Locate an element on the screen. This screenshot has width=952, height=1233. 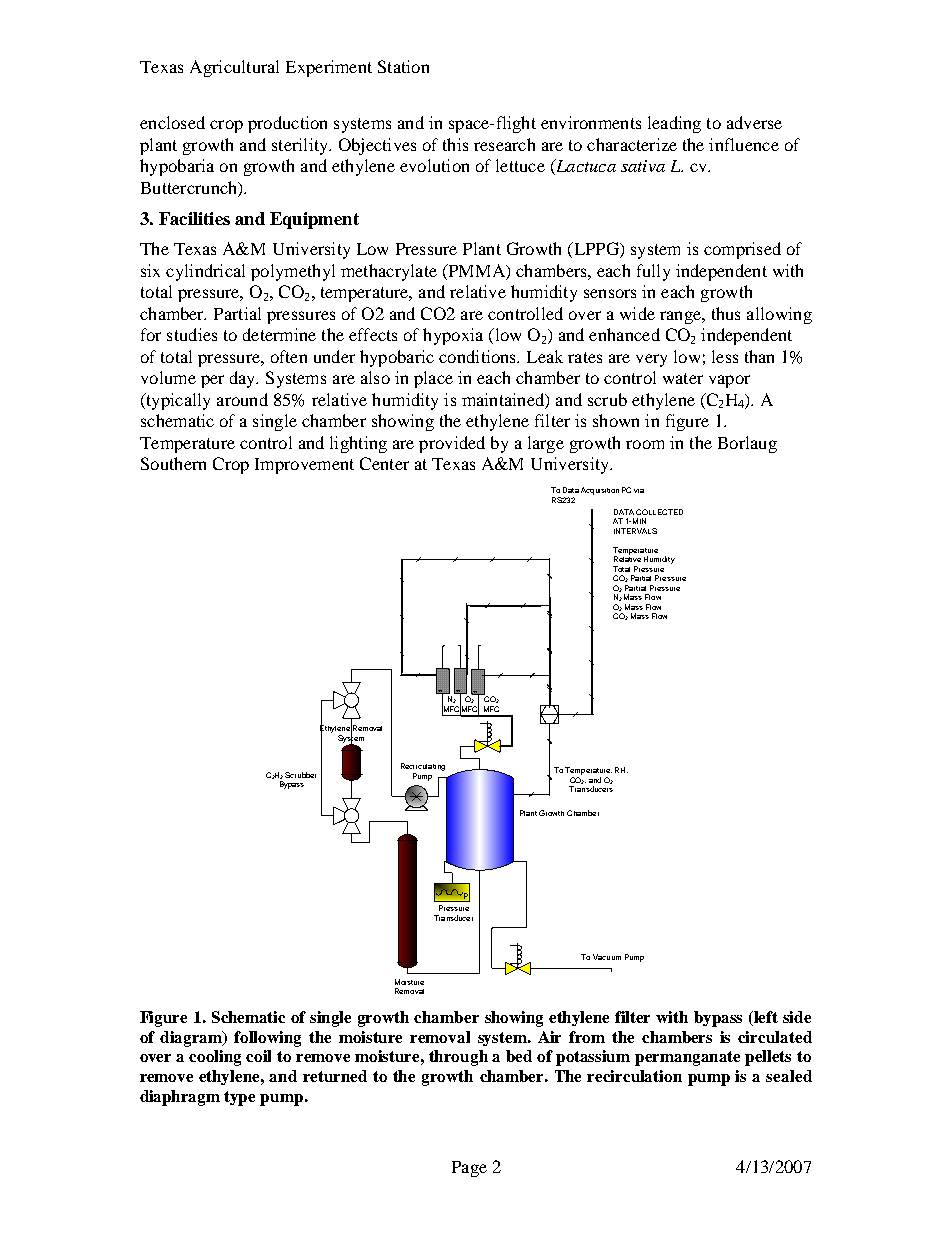
adverse is located at coordinates (754, 122).
